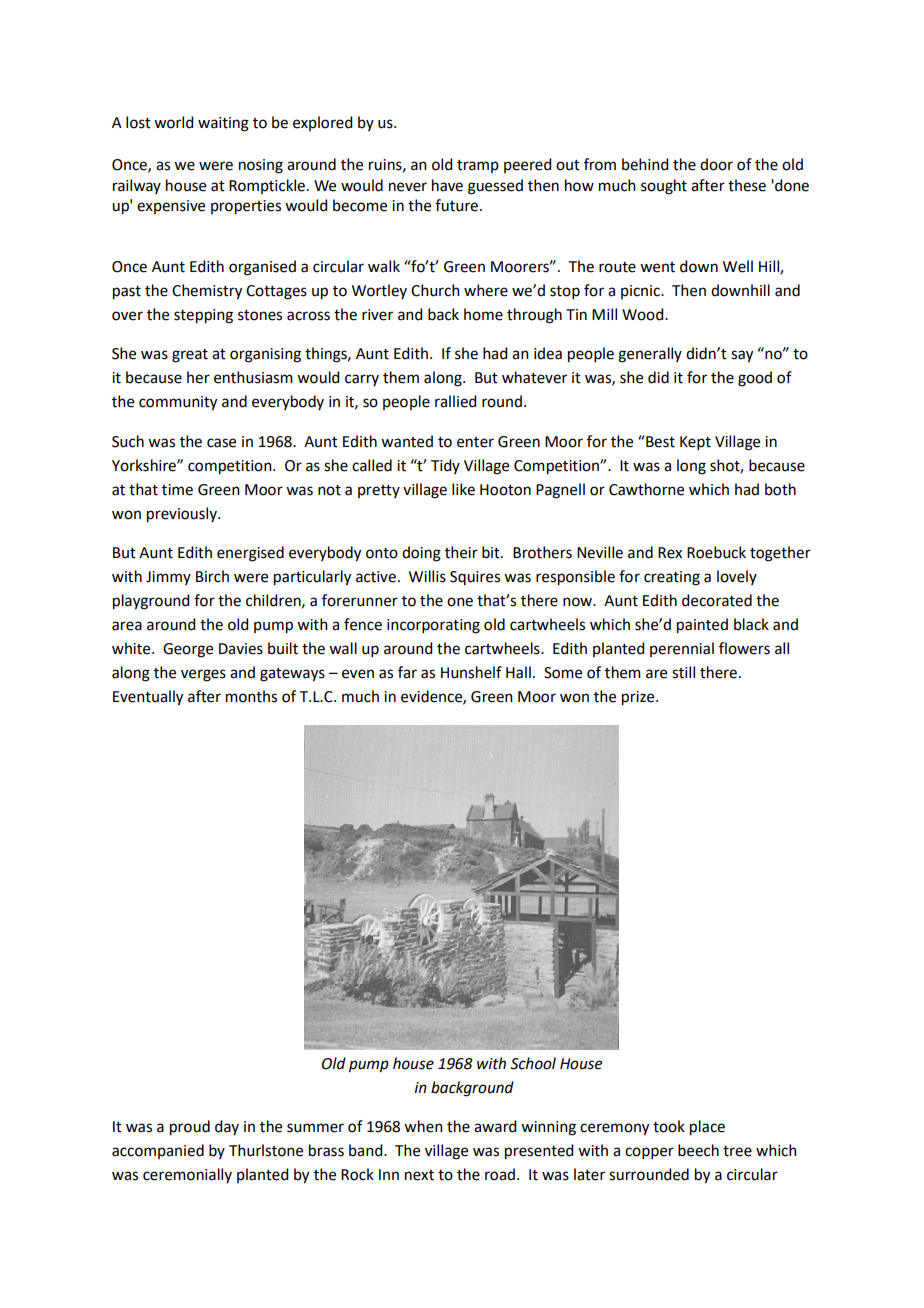  I want to click on tramp, so click(478, 166).
